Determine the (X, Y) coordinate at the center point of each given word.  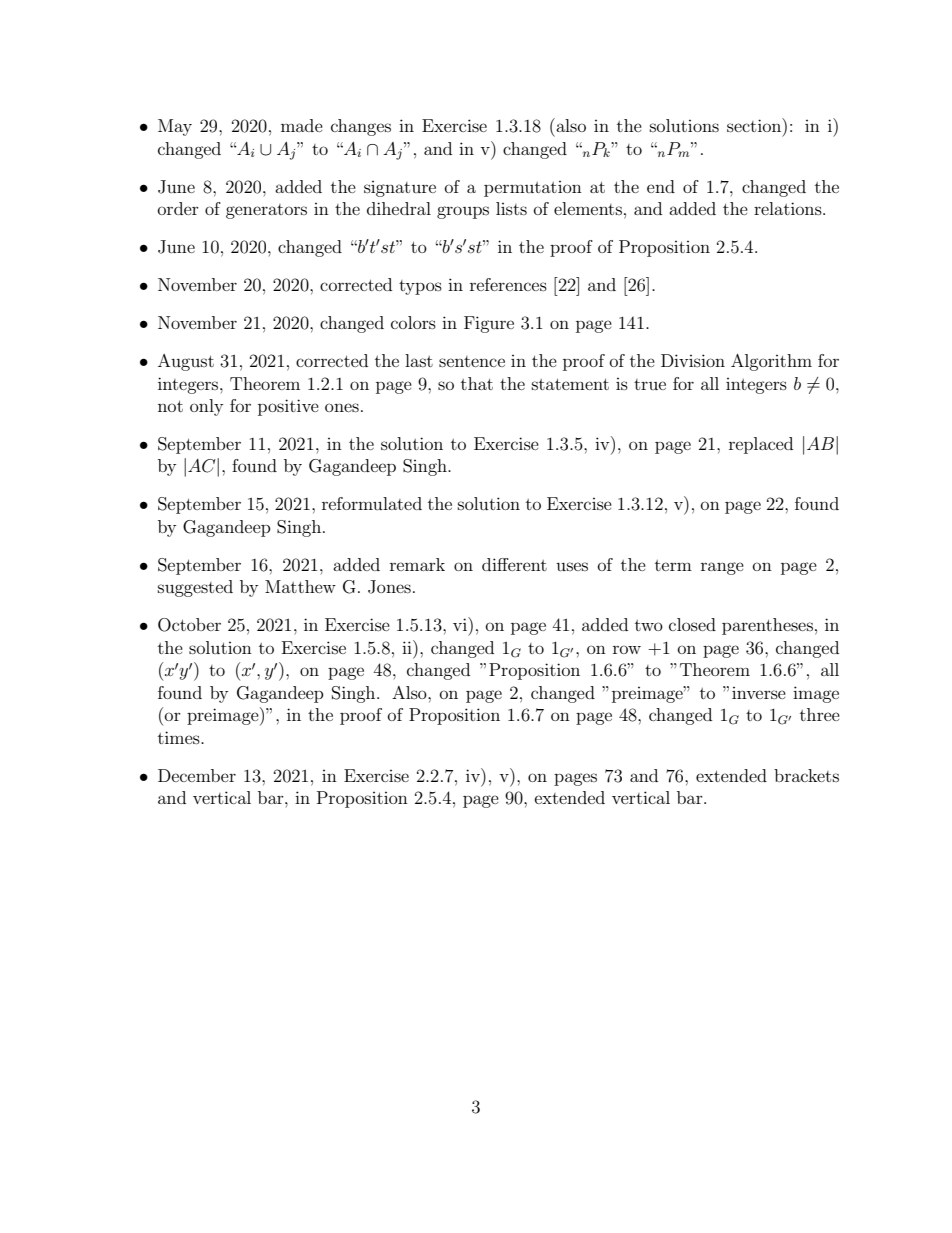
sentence (472, 361)
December (197, 775)
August (186, 362)
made (302, 125)
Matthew (300, 586)
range (722, 568)
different (514, 564)
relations (789, 208)
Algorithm (771, 362)
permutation (533, 189)
